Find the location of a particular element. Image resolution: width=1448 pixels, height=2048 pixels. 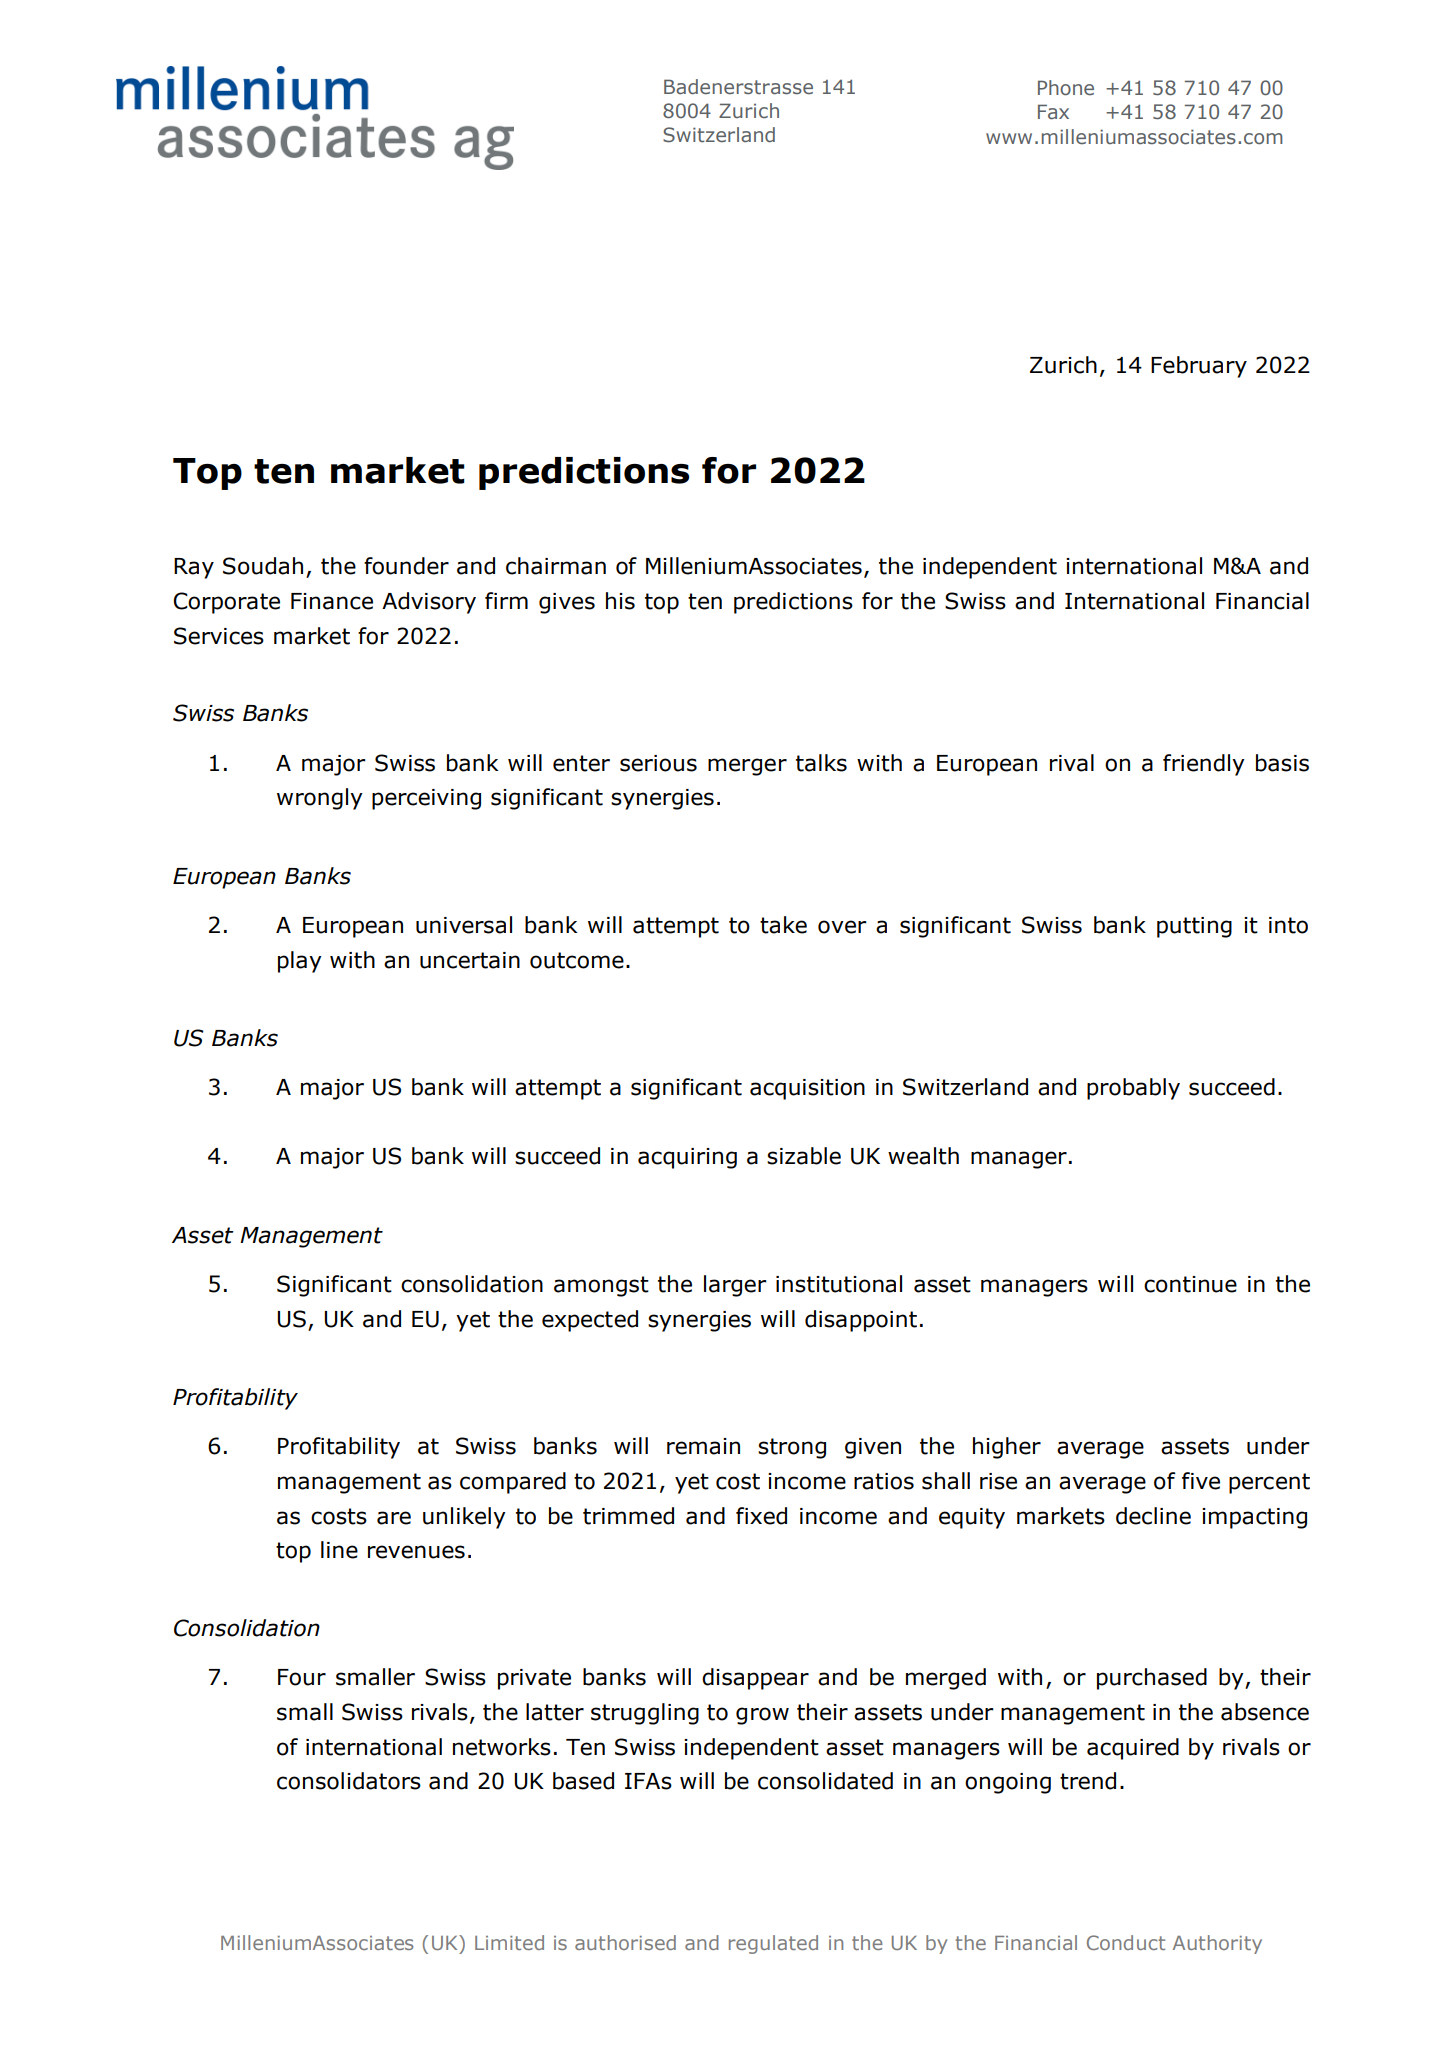

acquisition is located at coordinates (807, 1089).
